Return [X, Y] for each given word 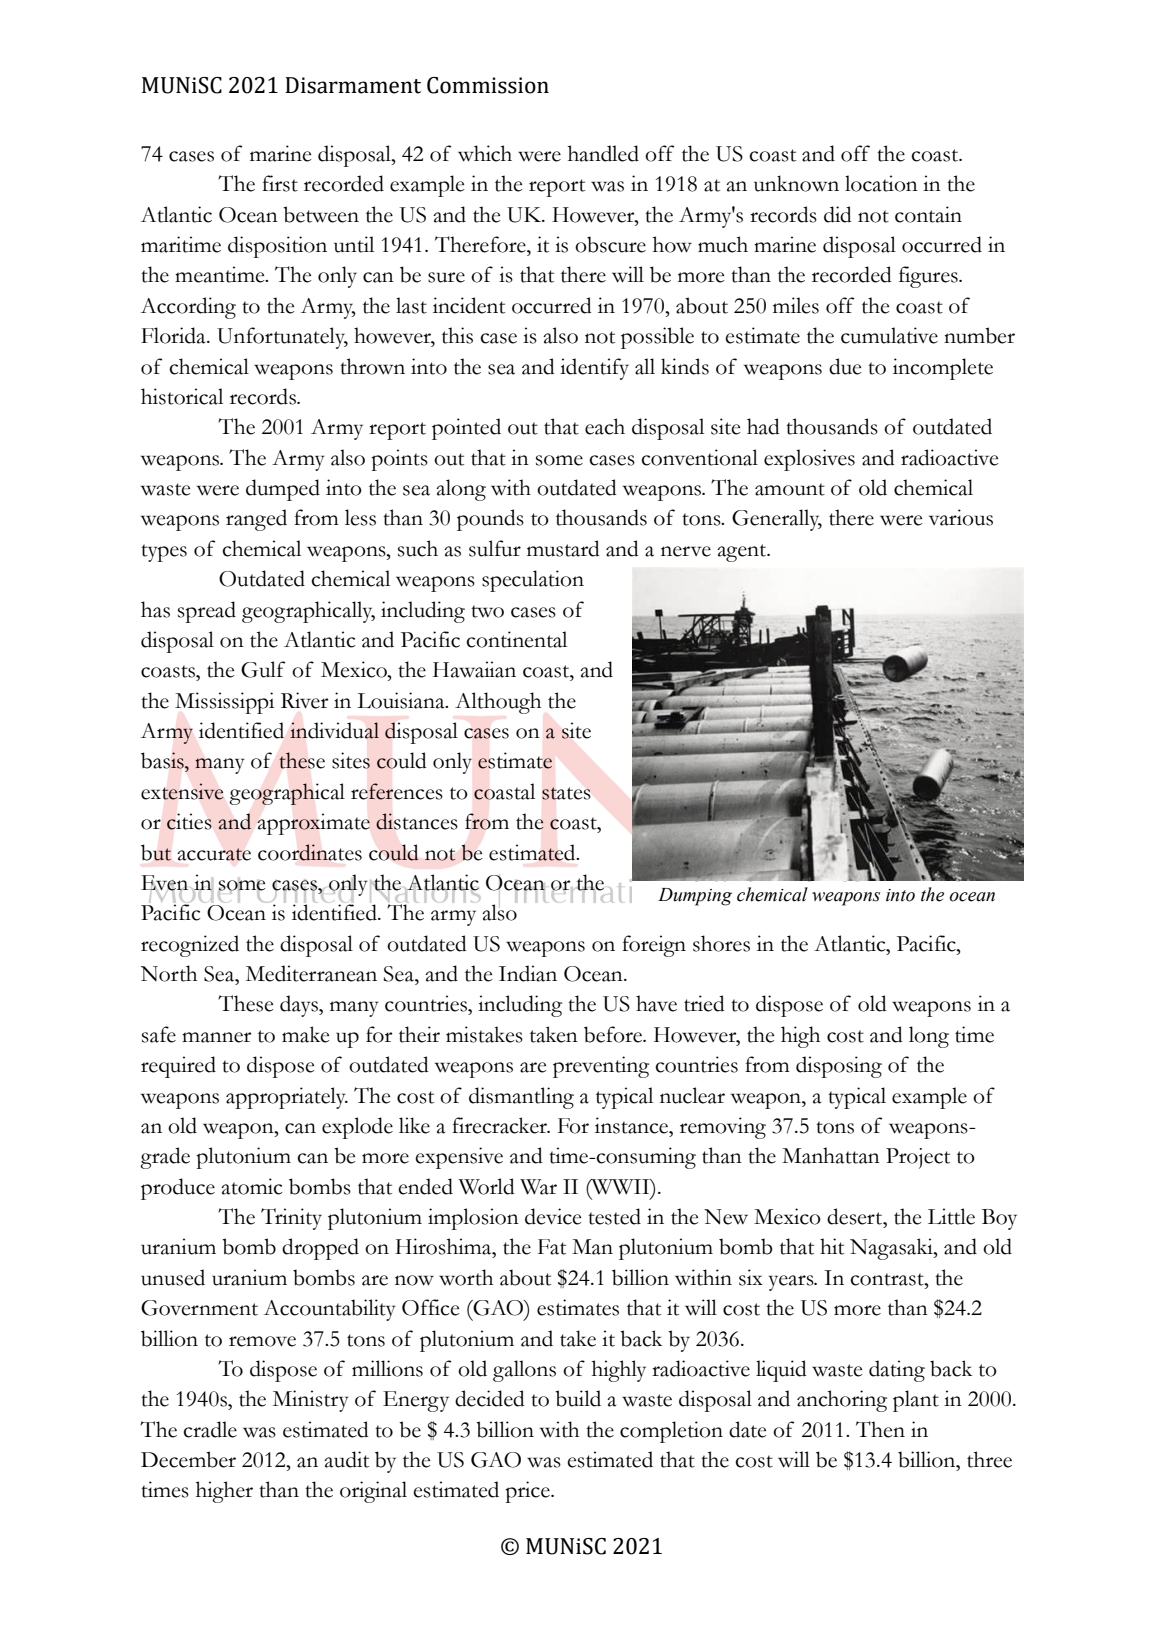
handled [603, 153]
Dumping [695, 897]
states [566, 793]
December [188, 1459]
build [578, 1398]
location [881, 183]
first [280, 183]
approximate [313, 824]
